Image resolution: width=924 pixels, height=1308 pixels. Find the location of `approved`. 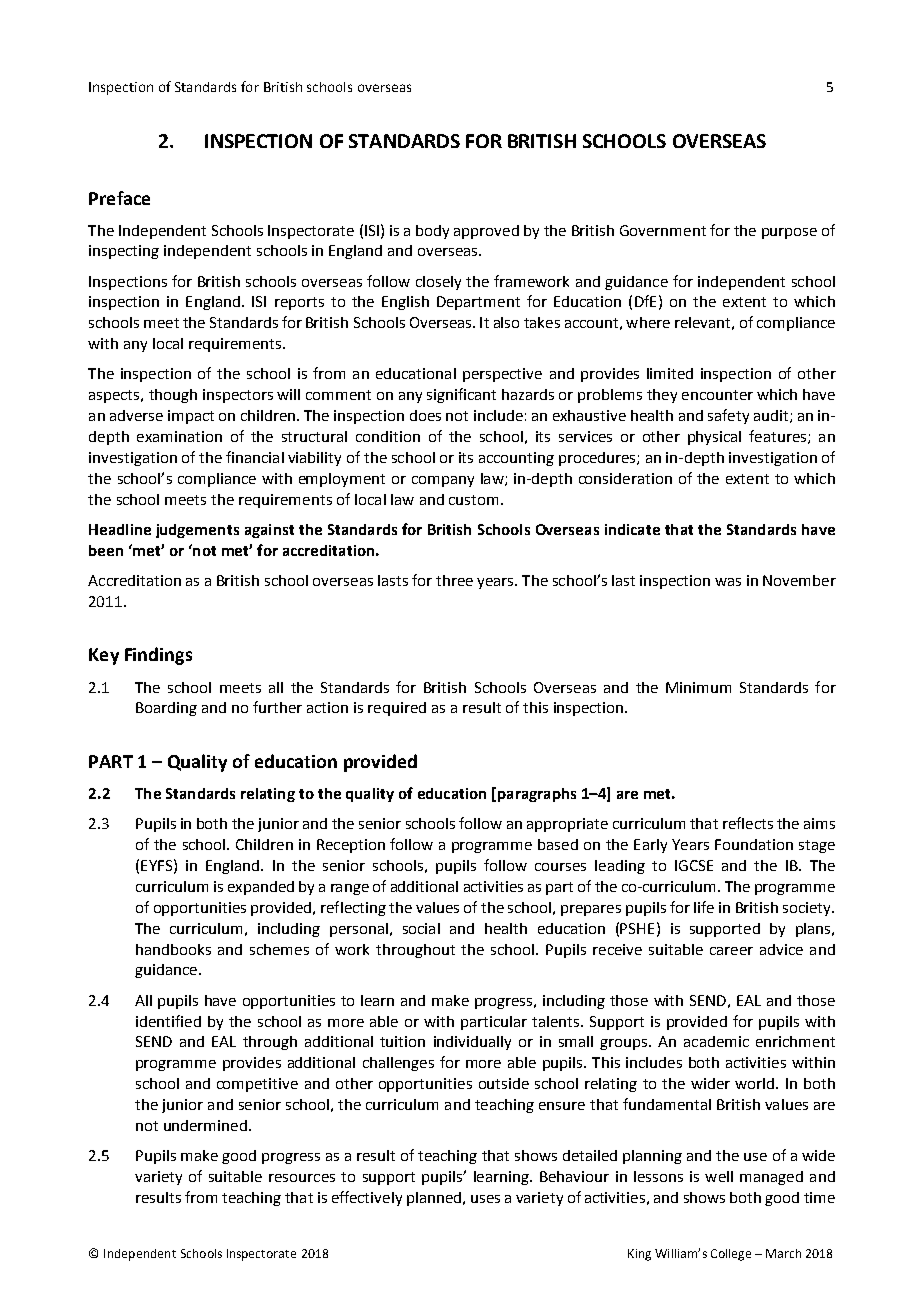

approved is located at coordinates (486, 232).
